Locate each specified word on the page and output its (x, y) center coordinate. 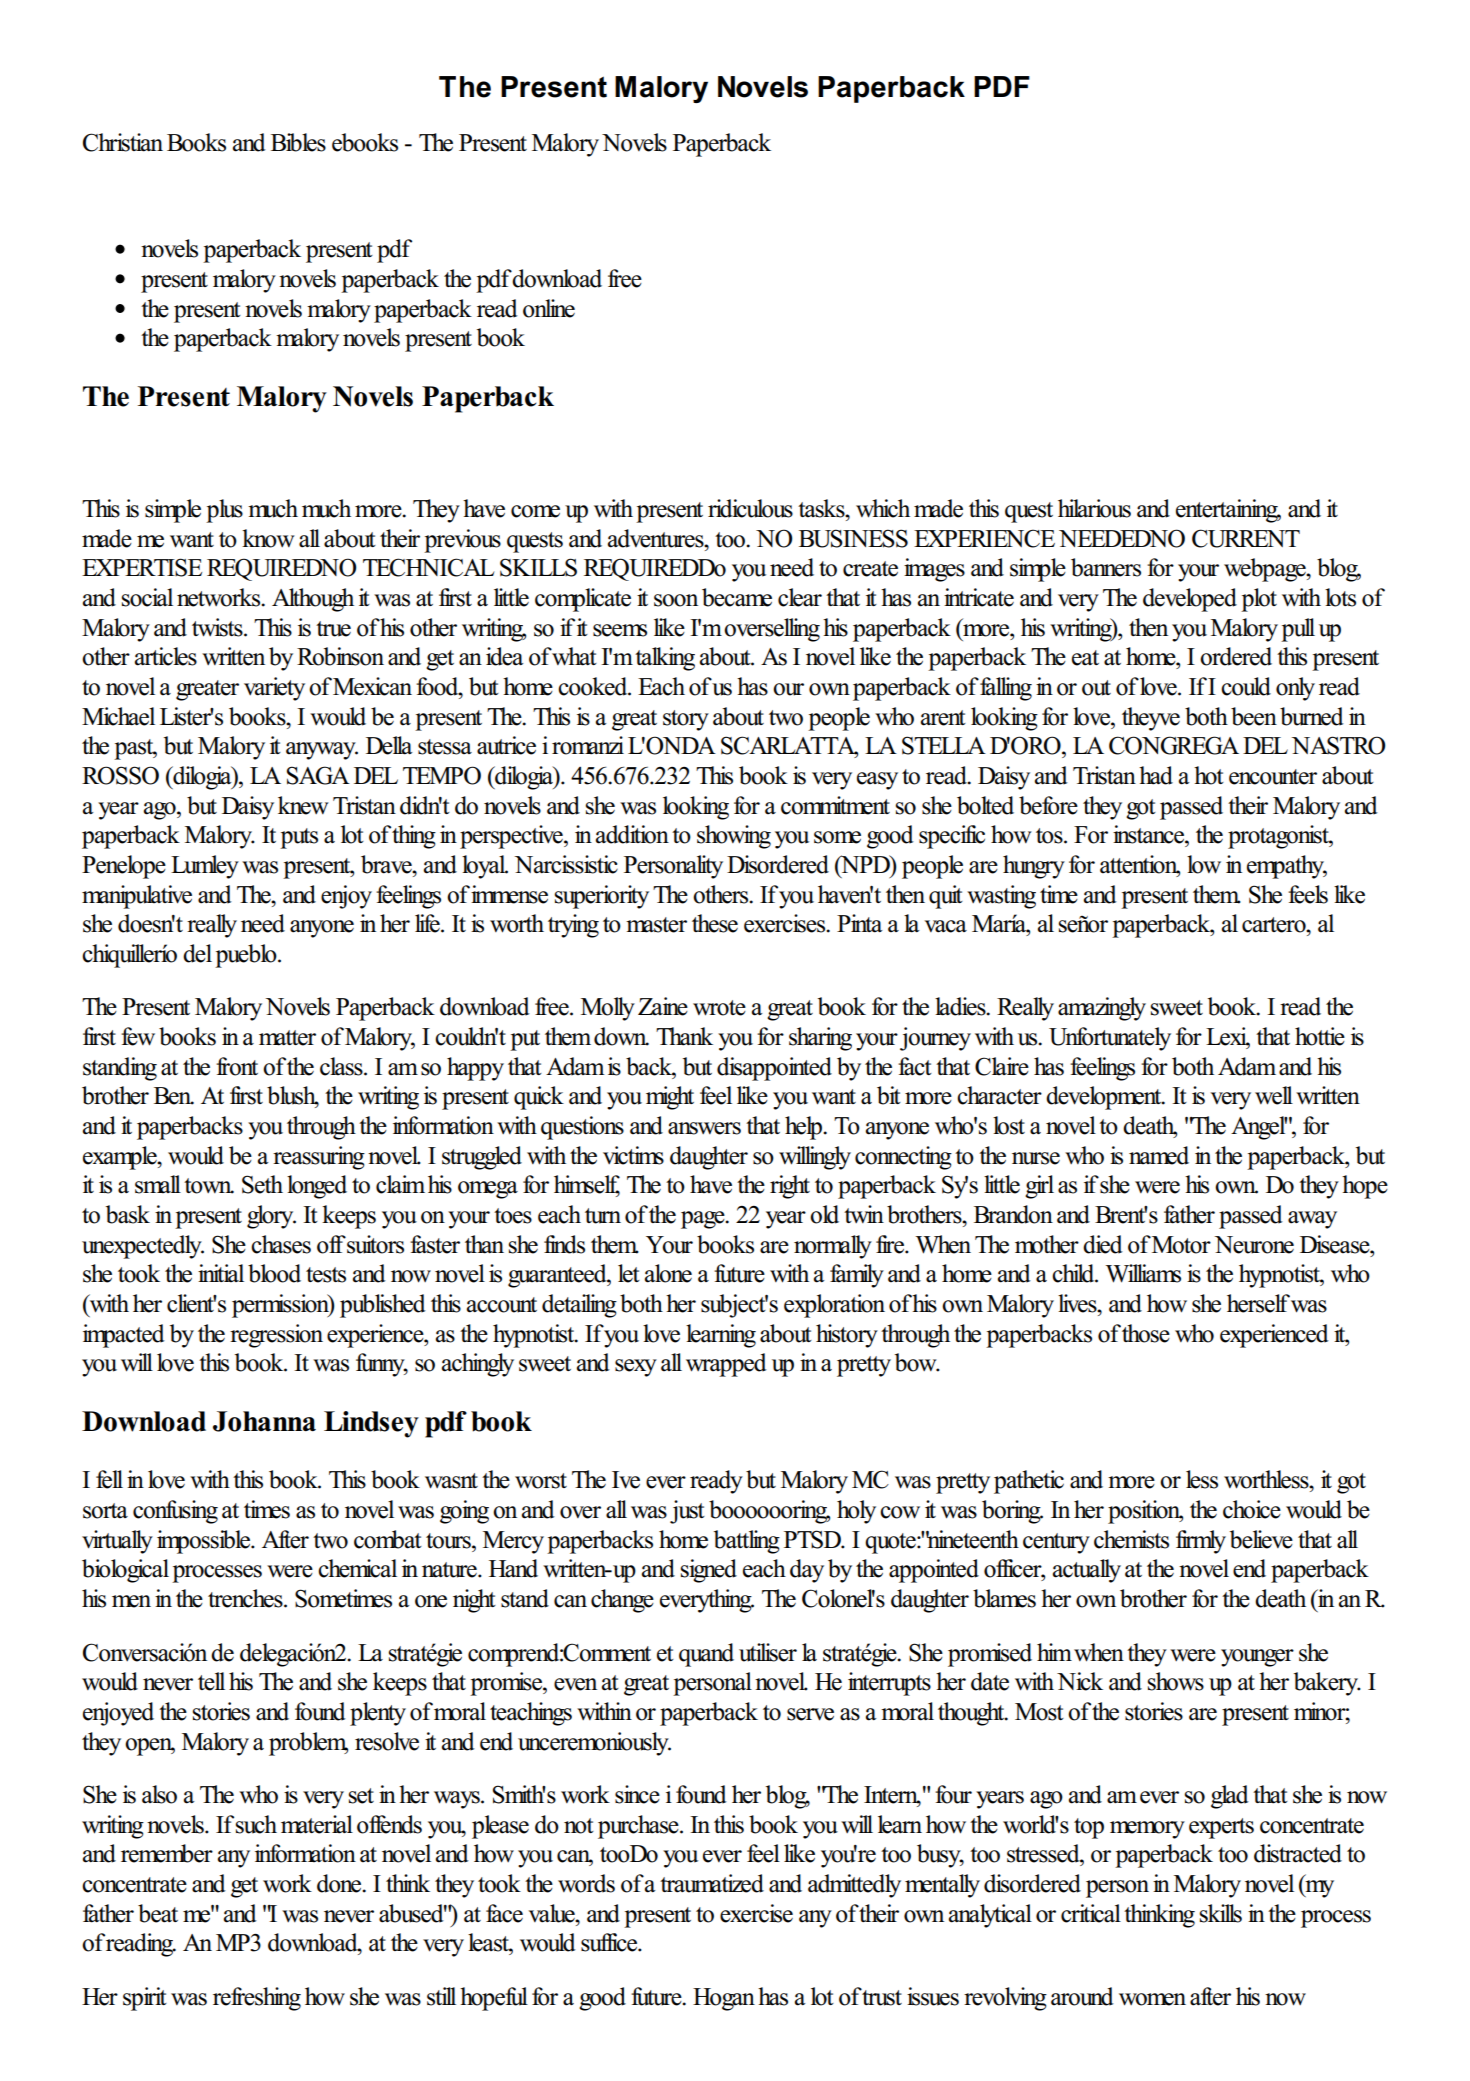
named (1159, 1155)
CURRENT (1246, 538)
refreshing (257, 1999)
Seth (262, 1184)
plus (224, 511)
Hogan (724, 1999)
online (549, 308)
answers (704, 1128)
